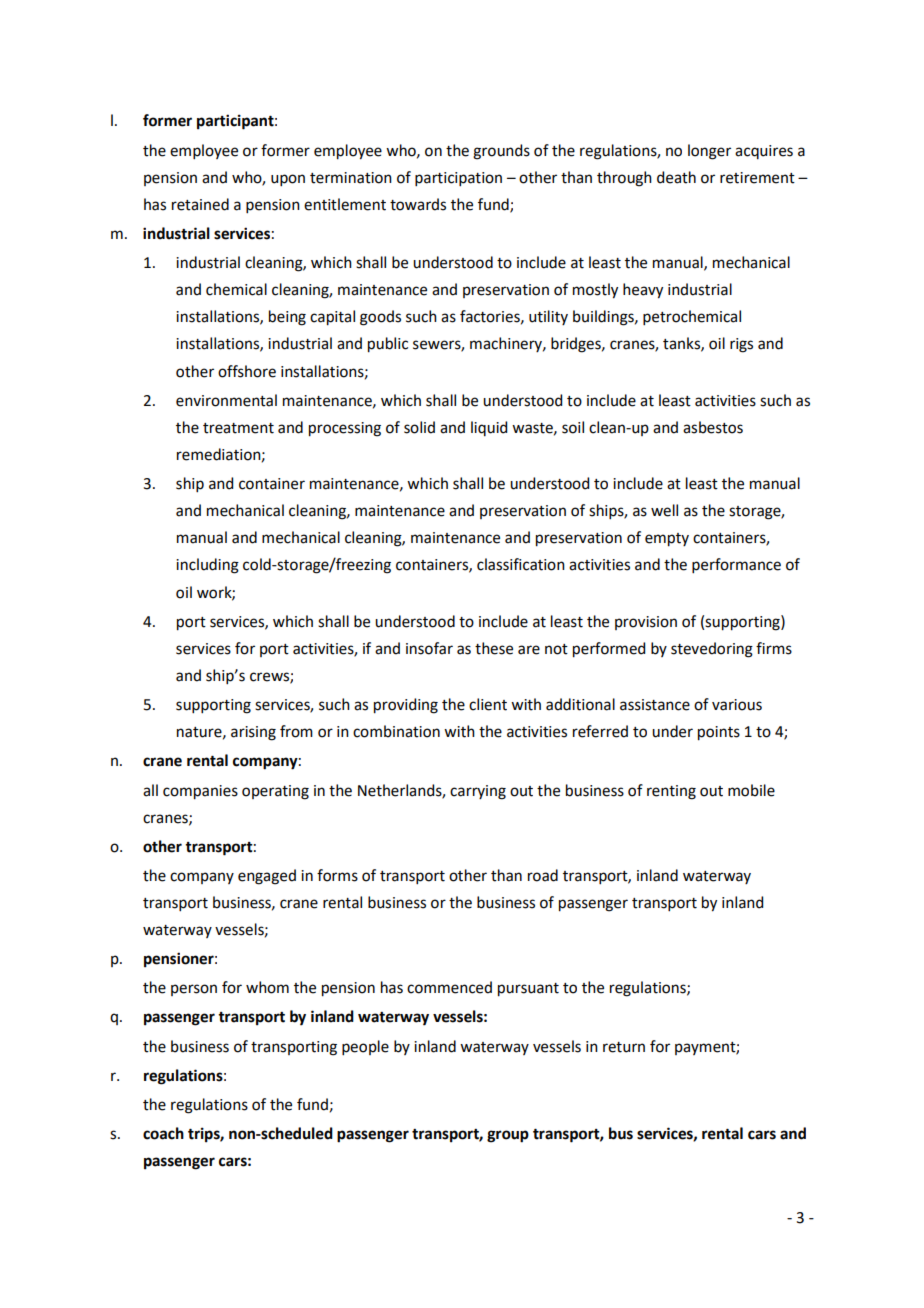 The height and width of the screenshot is (1308, 924). What do you see at coordinates (667, 540) in the screenshot?
I see `empty` at bounding box center [667, 540].
